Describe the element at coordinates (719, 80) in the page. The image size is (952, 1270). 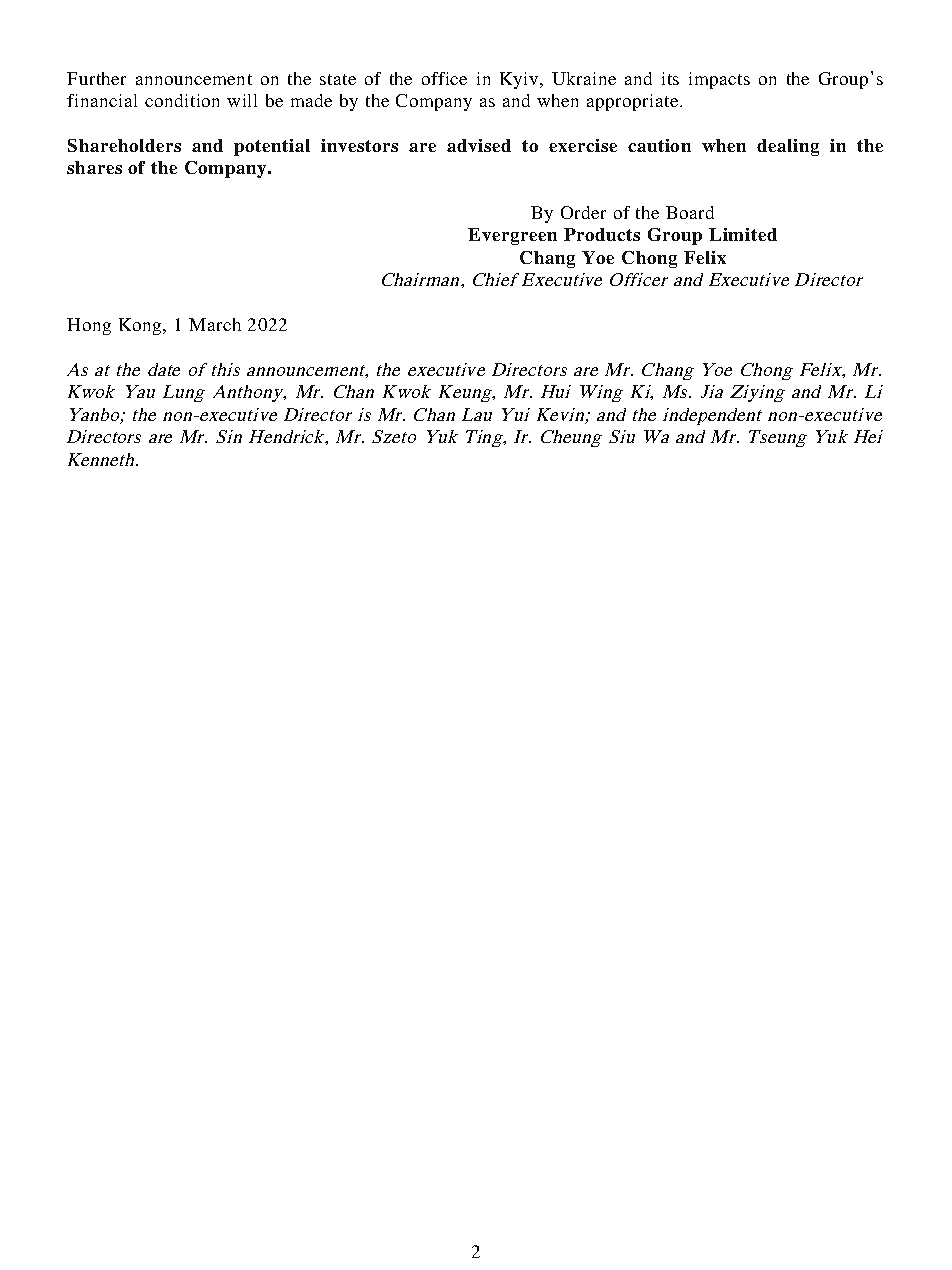
I see `impacts` at that location.
